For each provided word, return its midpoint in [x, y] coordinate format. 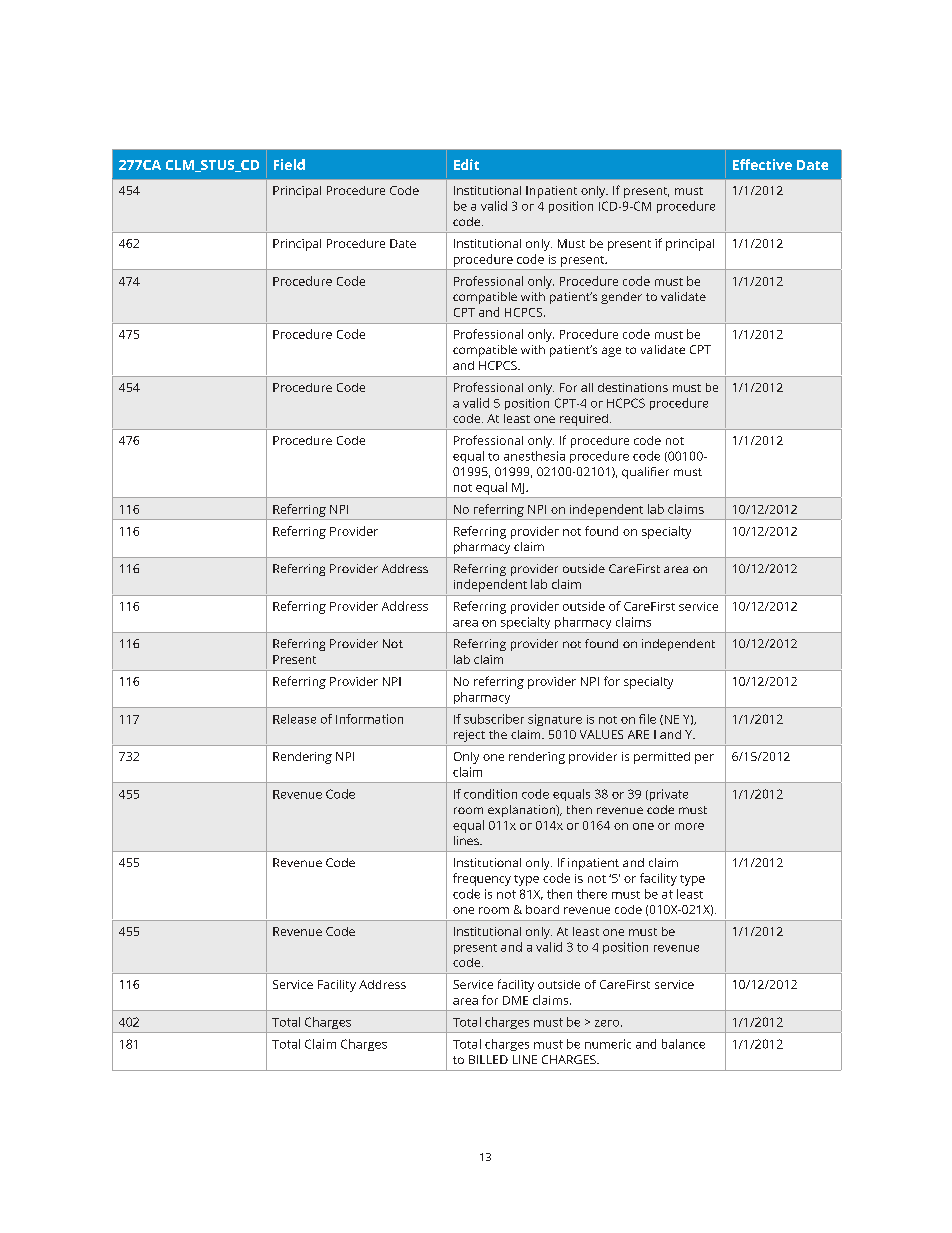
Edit [466, 164]
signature [555, 720]
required [584, 420]
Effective [762, 164]
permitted [662, 758]
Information [369, 719]
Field [289, 164]
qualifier [645, 473]
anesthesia [534, 456]
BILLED [488, 1059]
